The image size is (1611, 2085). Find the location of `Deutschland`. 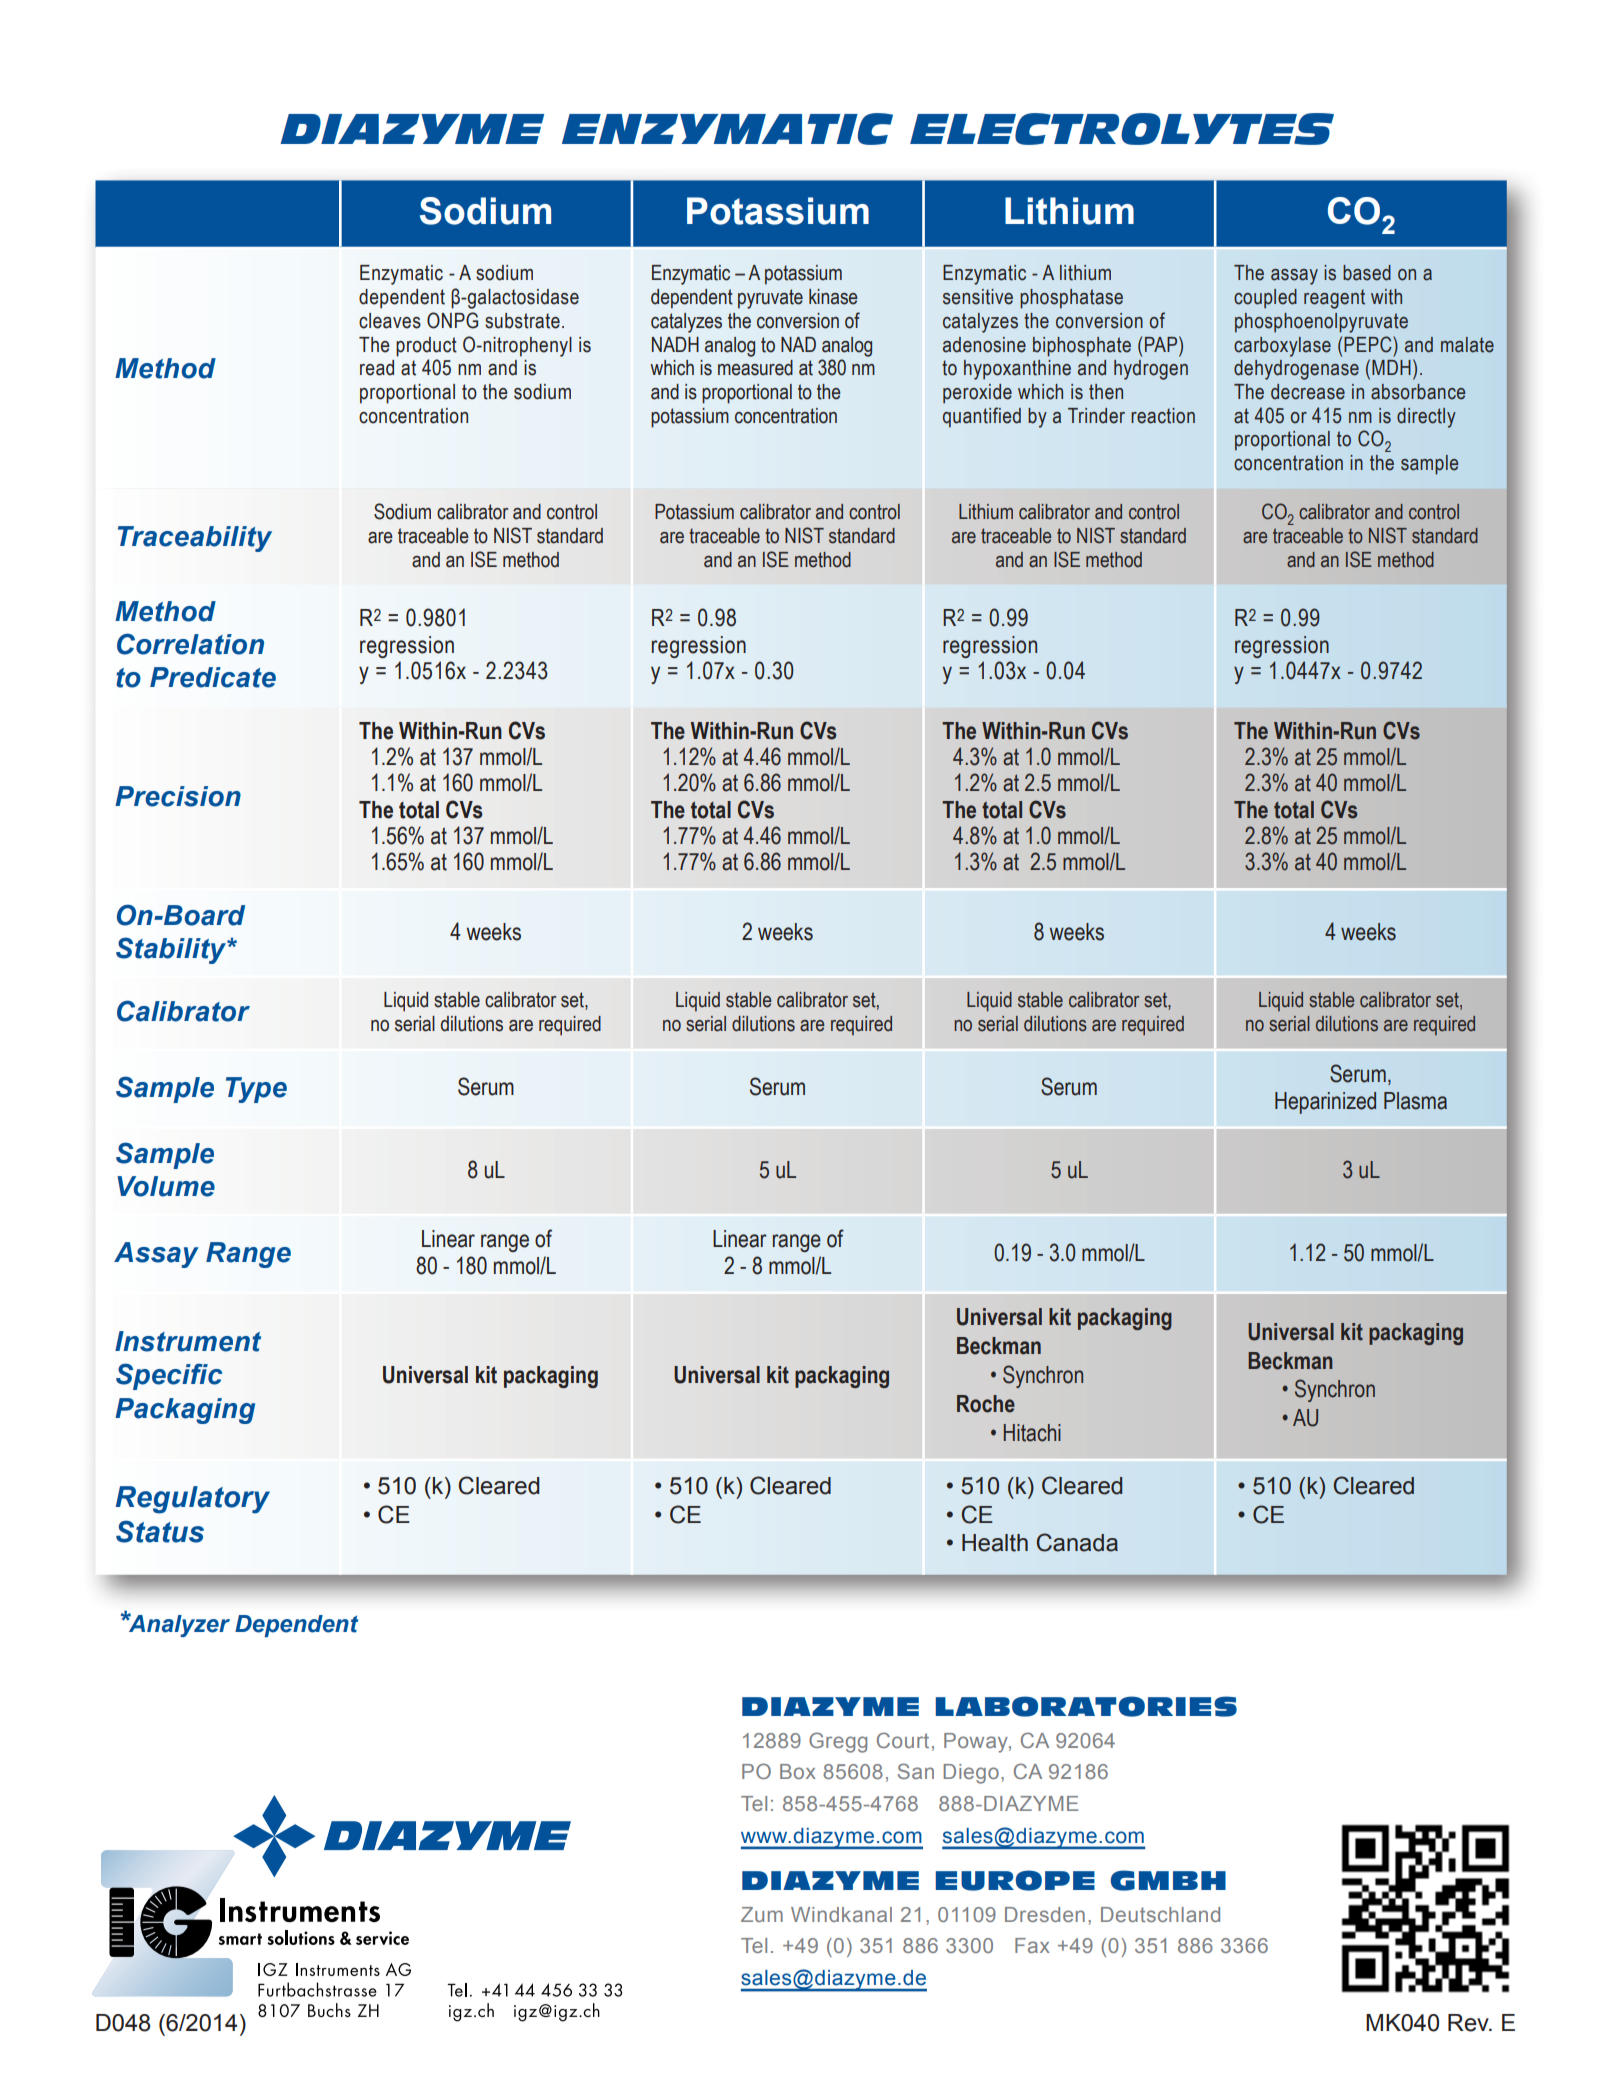

Deutschland is located at coordinates (1160, 1914).
